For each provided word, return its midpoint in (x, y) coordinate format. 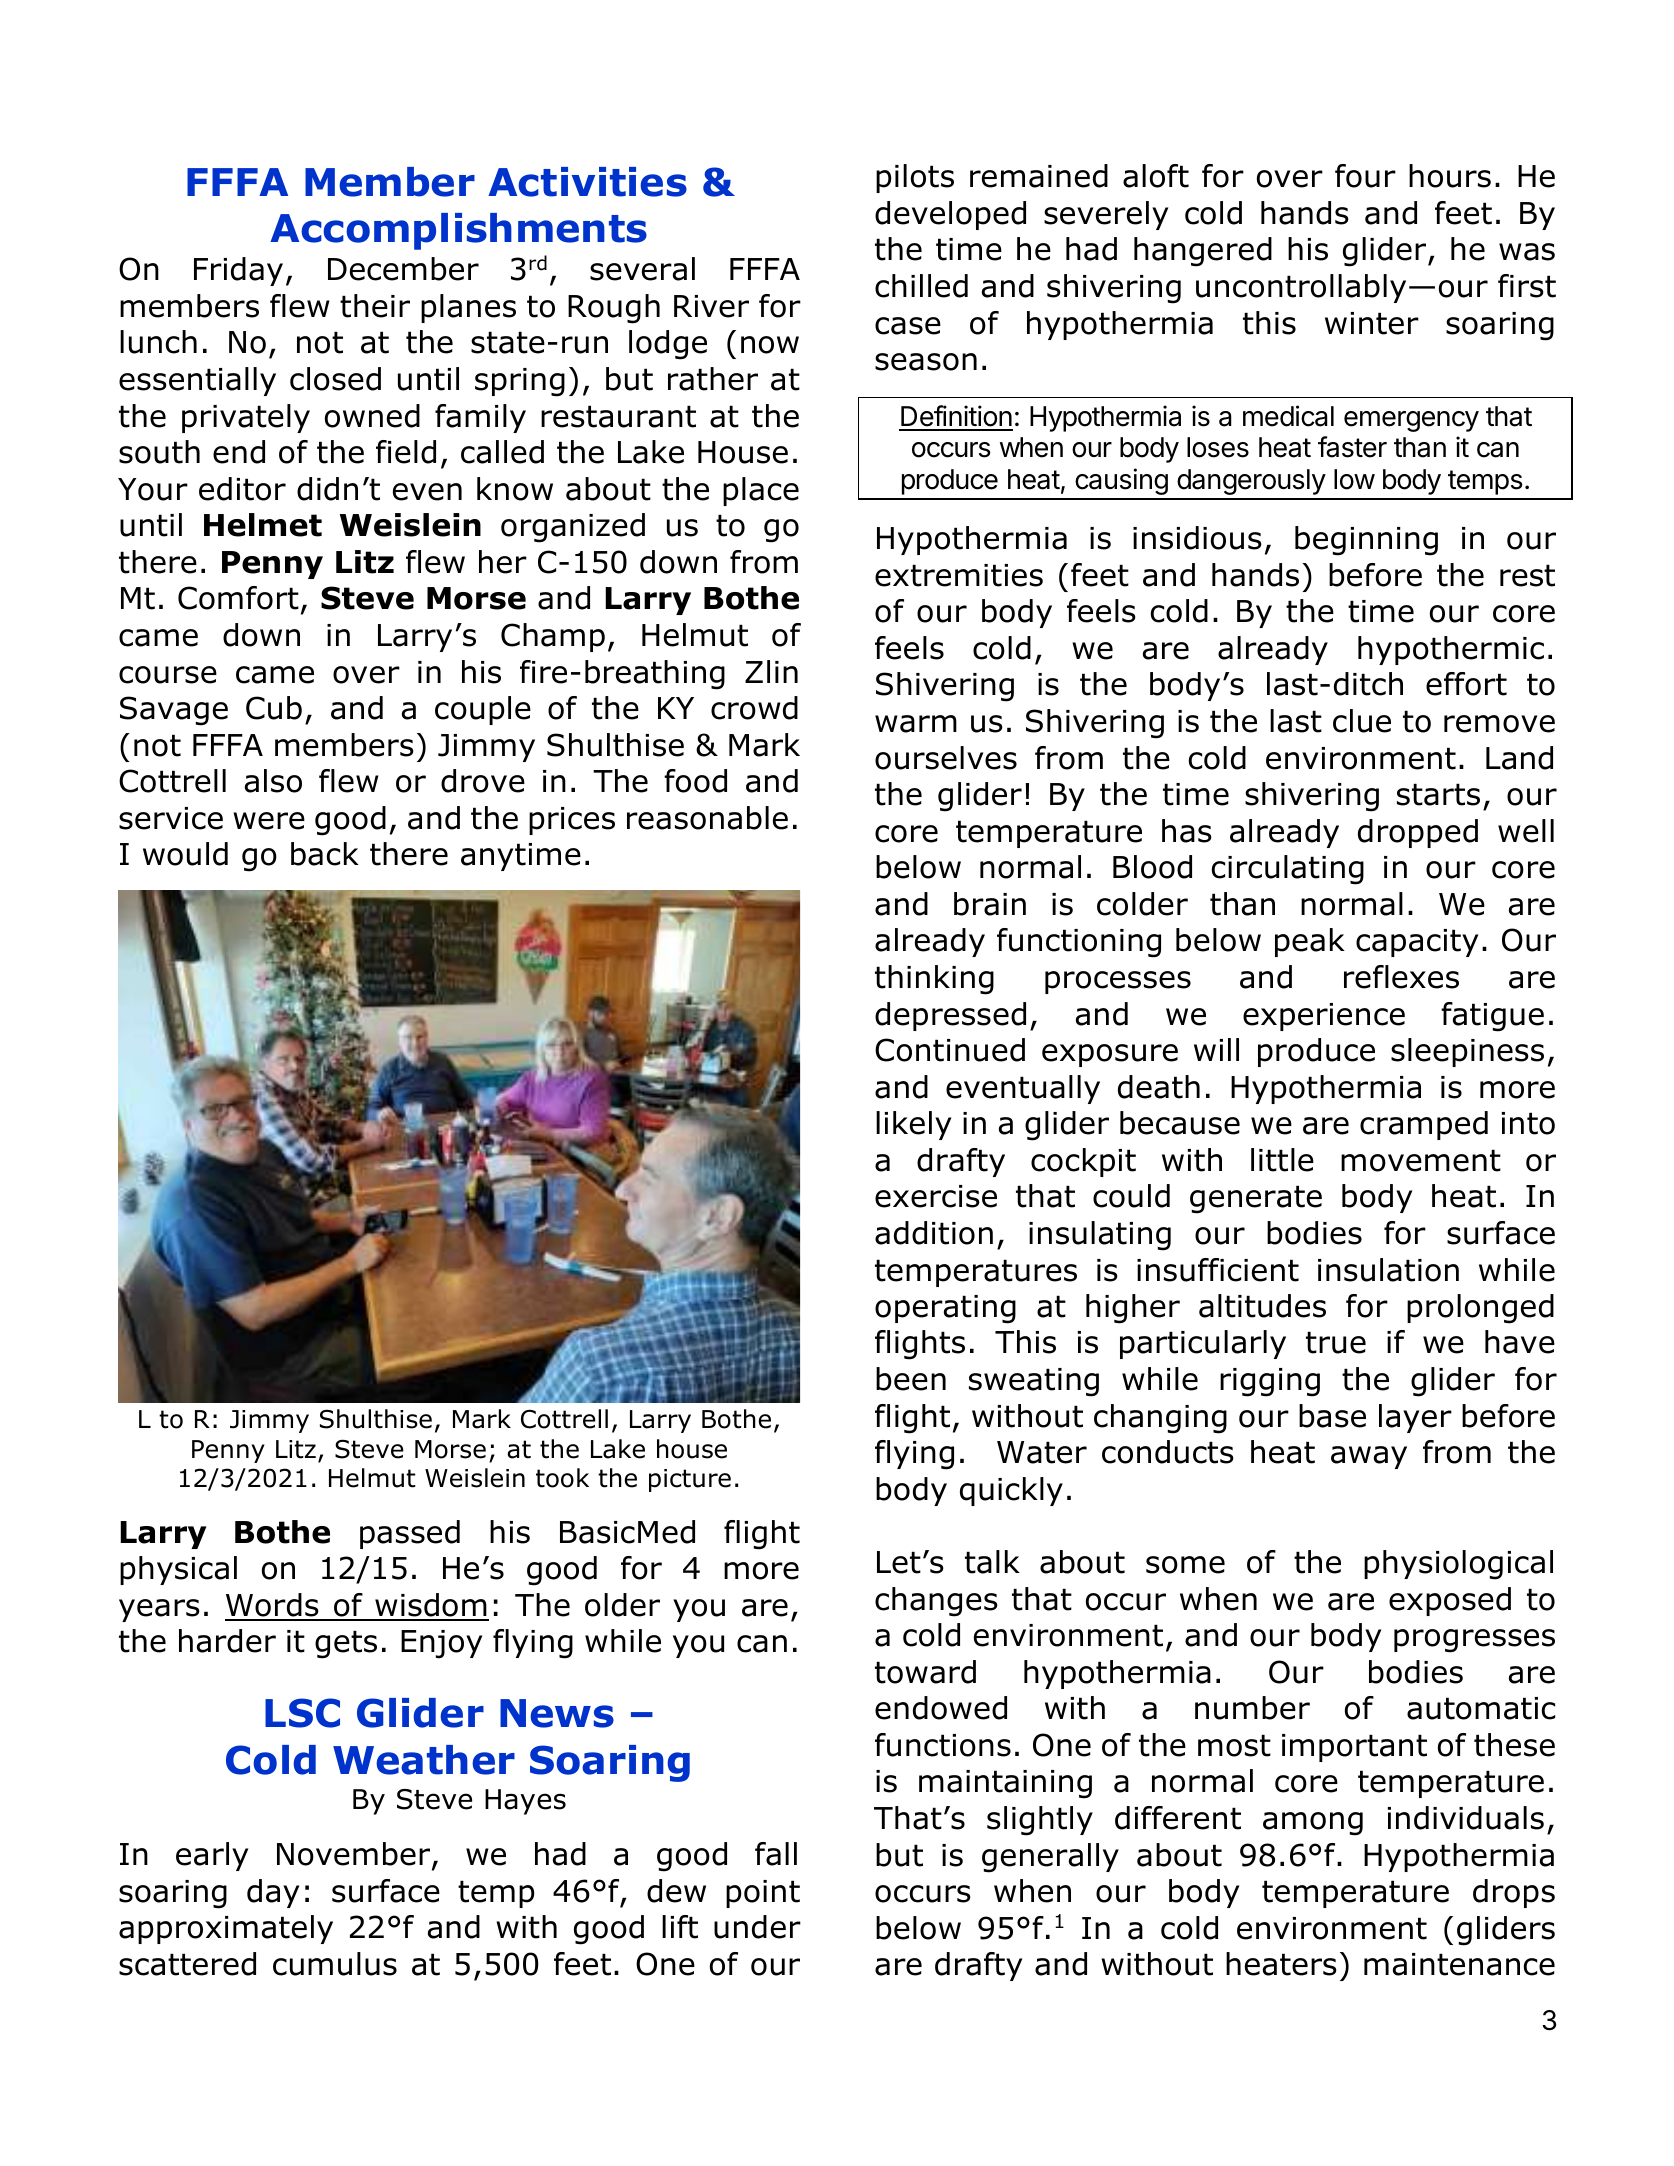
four (1365, 176)
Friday (238, 271)
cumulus (335, 1964)
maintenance (1459, 1964)
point (763, 1894)
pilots (915, 178)
